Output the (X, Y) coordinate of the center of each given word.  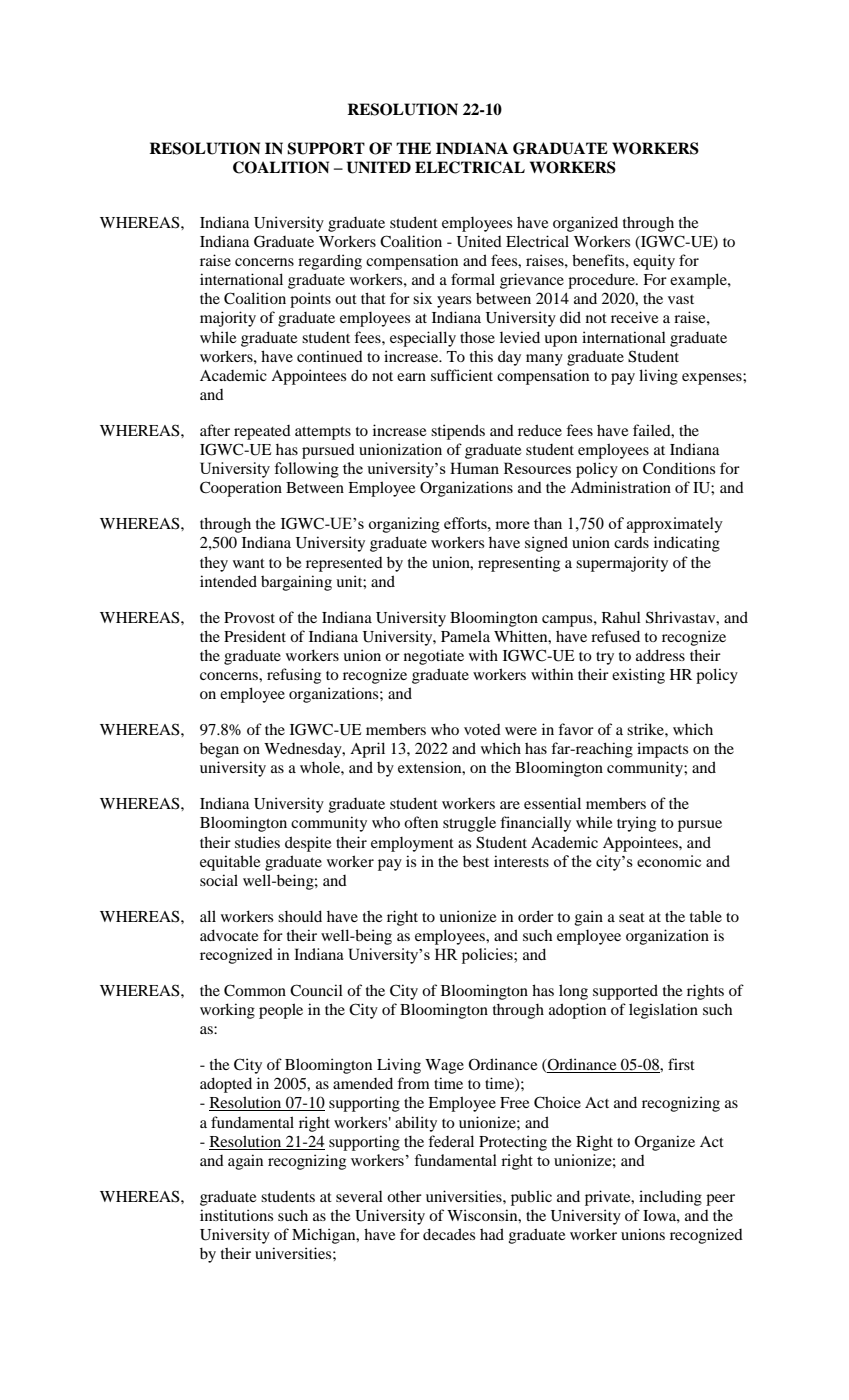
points (310, 300)
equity (654, 262)
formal (473, 279)
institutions (236, 1215)
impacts (662, 750)
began (219, 750)
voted (482, 729)
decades (449, 1234)
